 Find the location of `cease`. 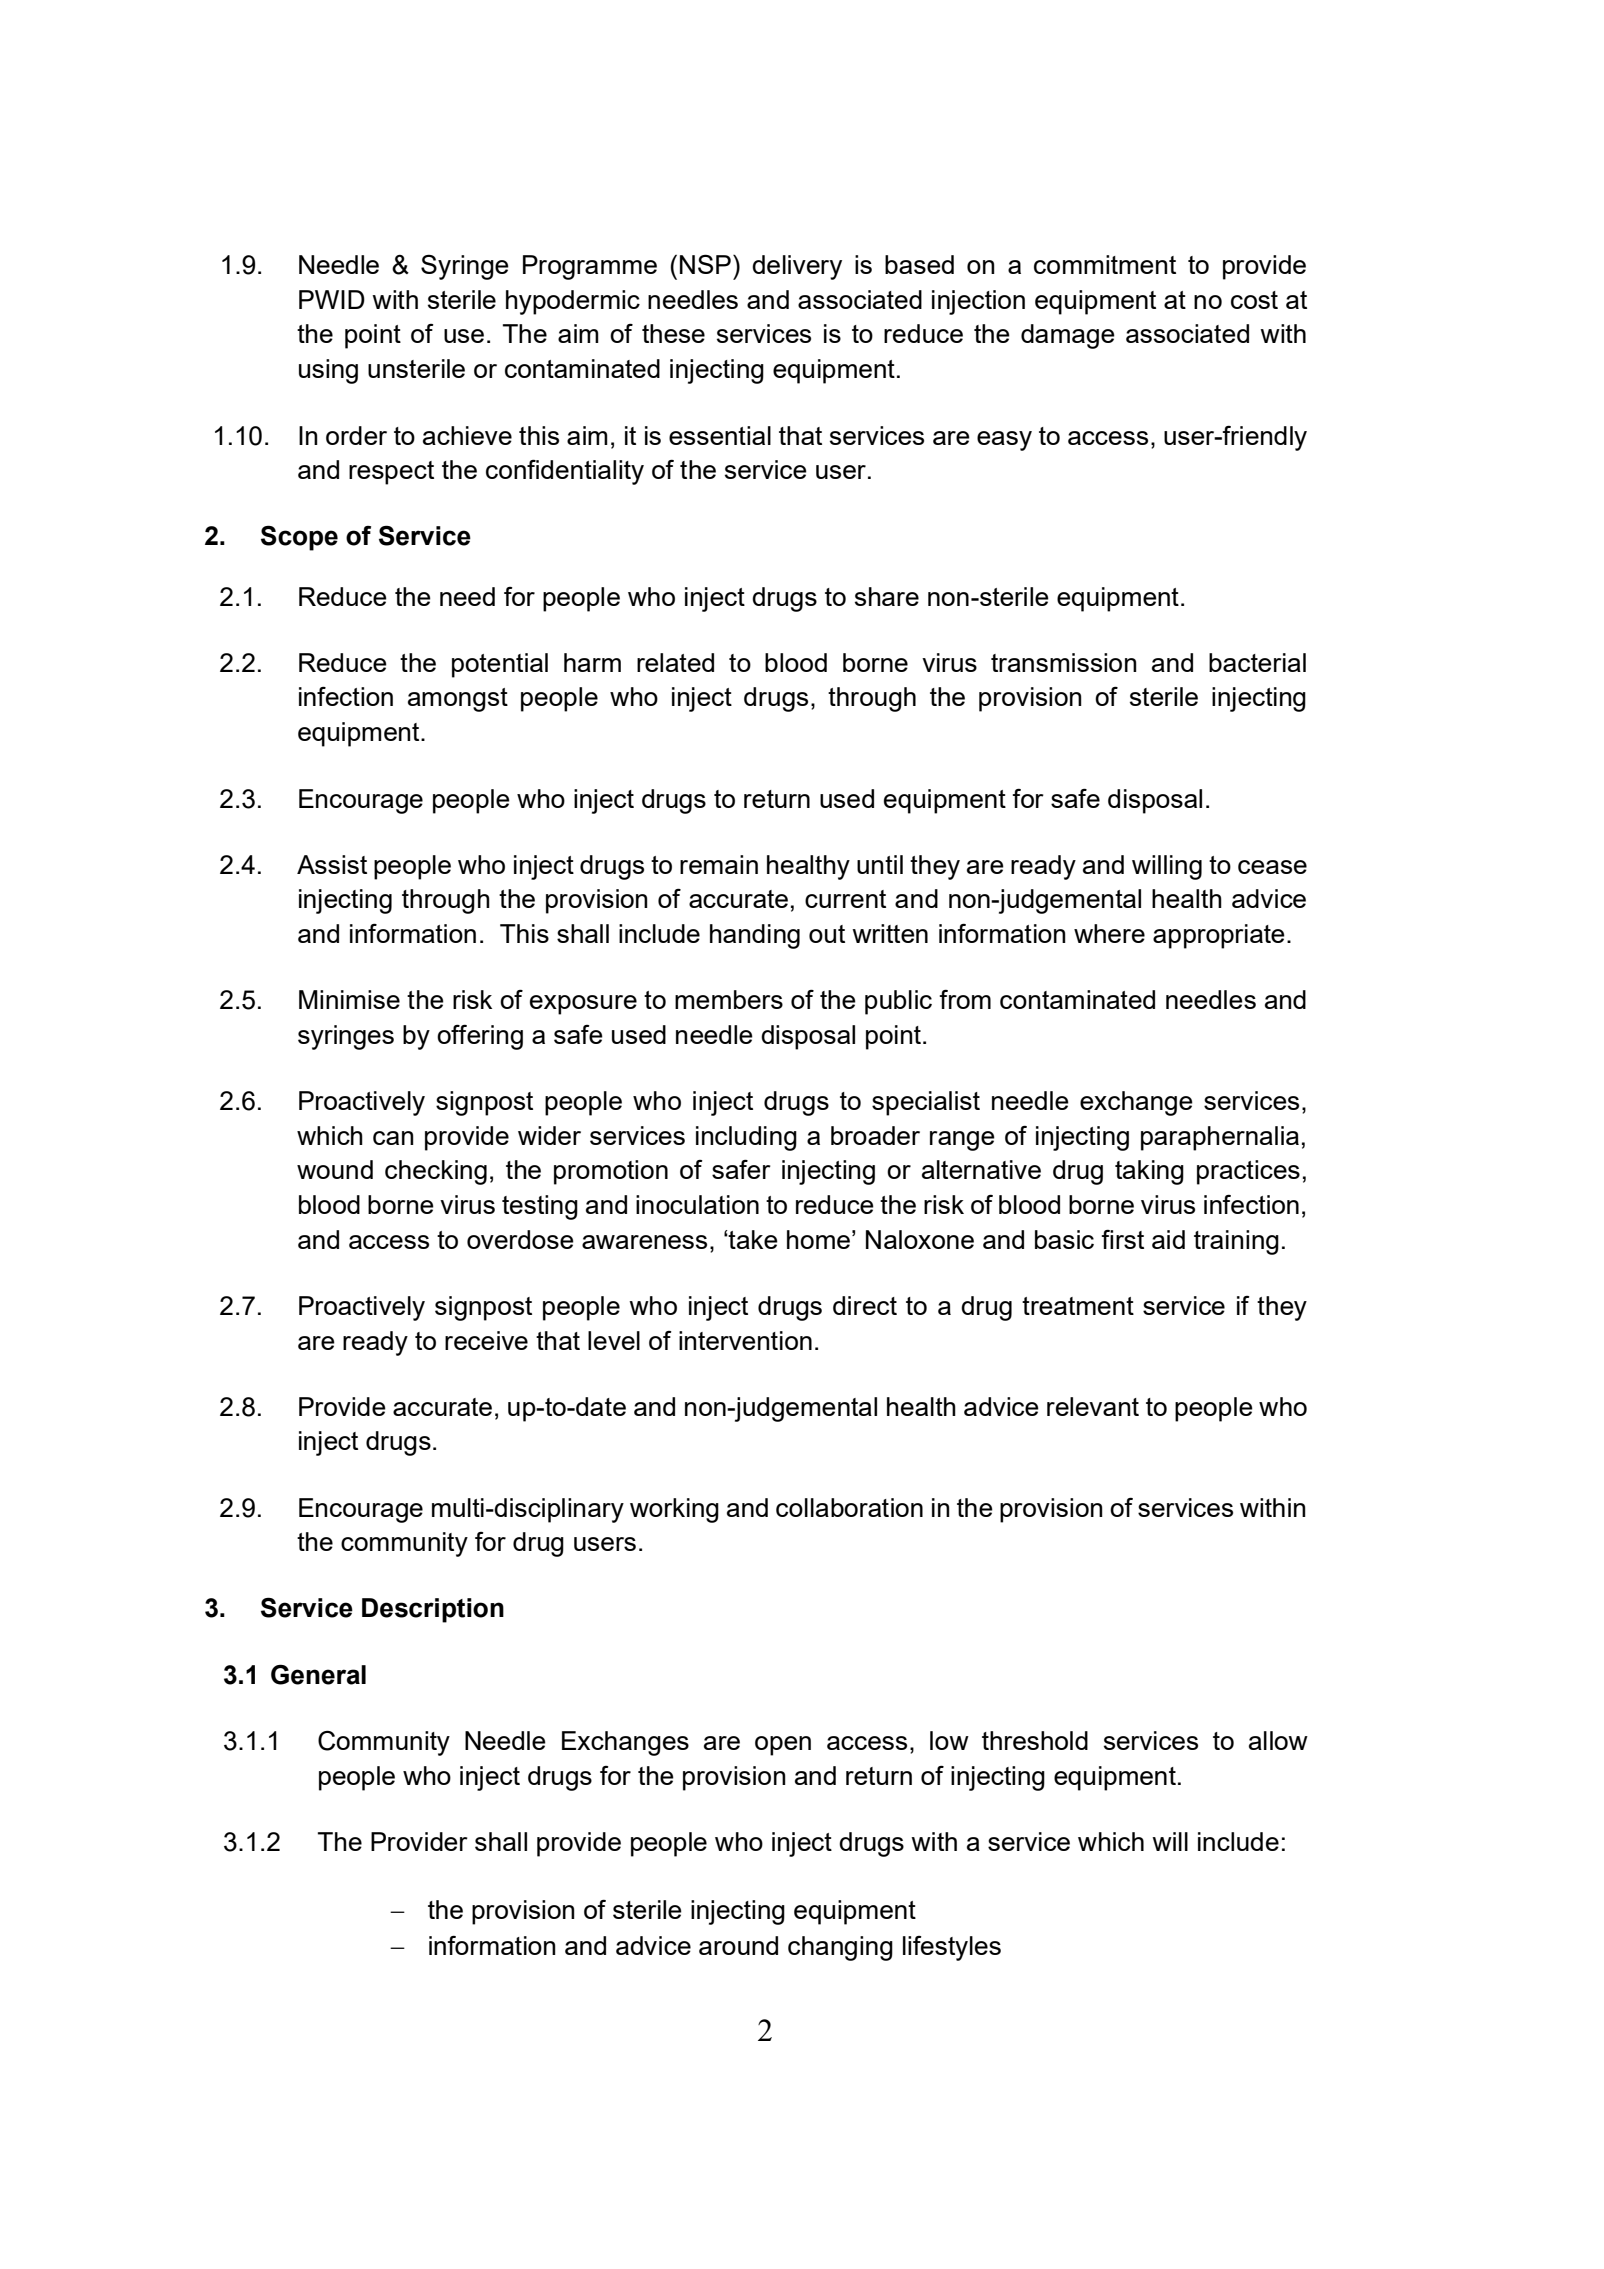

cease is located at coordinates (1272, 867).
